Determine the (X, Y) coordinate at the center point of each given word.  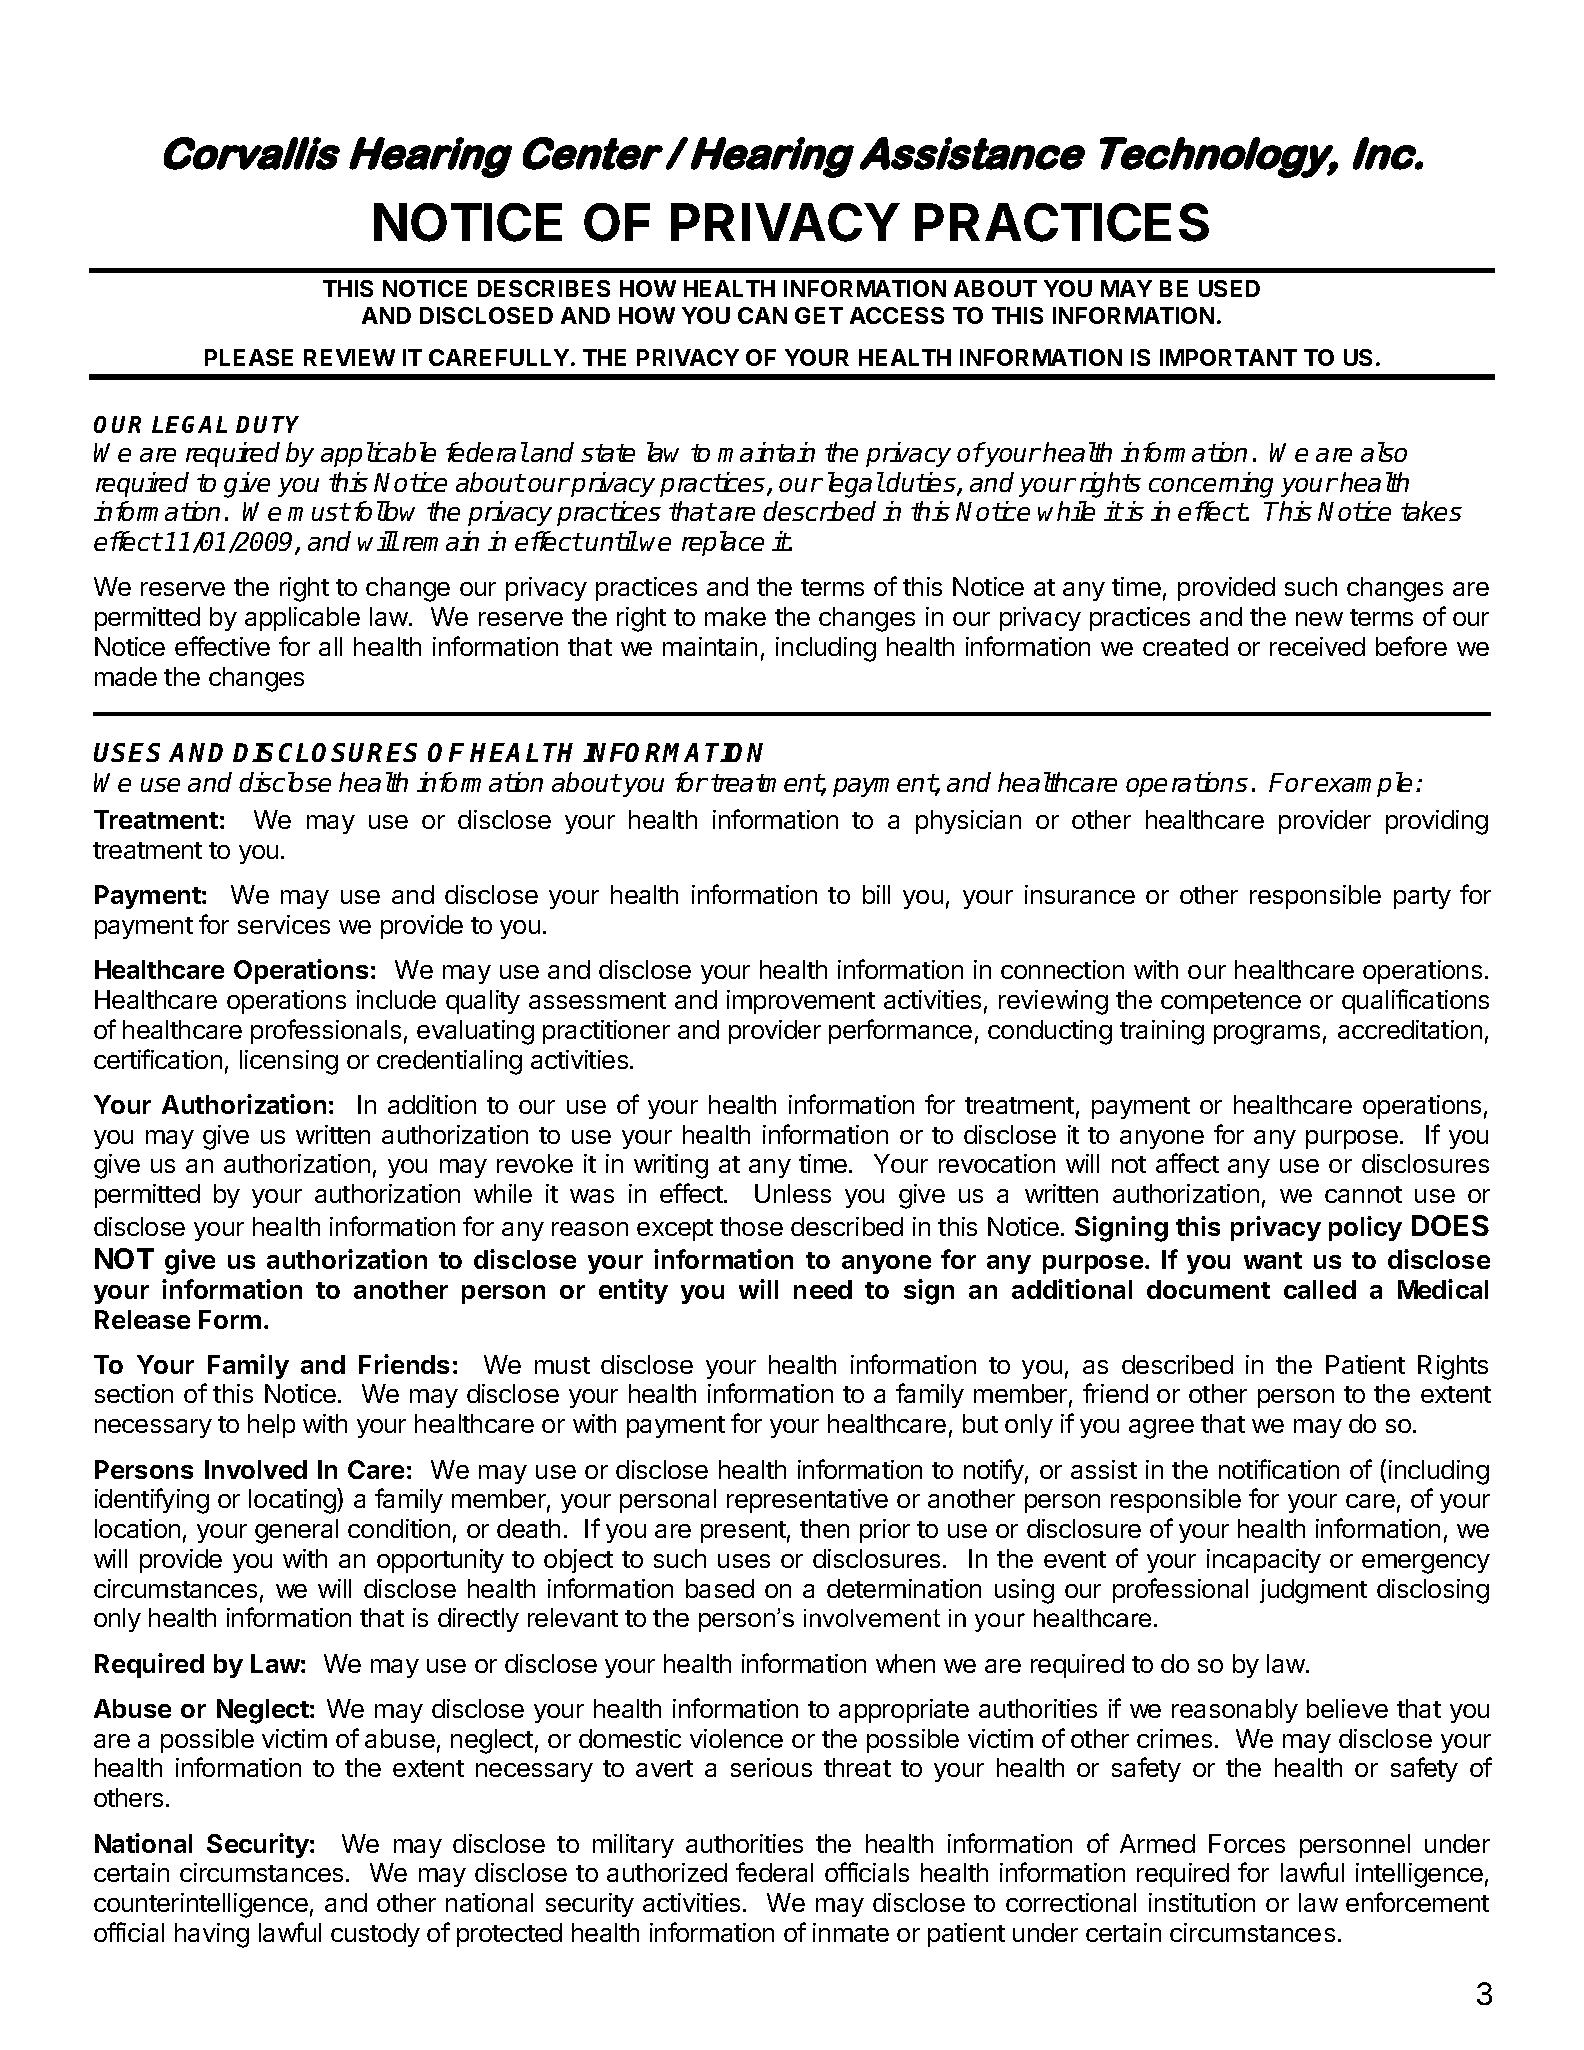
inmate (851, 1932)
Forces (1247, 1843)
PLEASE (249, 357)
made (126, 676)
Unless (793, 1193)
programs (1267, 1035)
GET (819, 315)
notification (1279, 1469)
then (824, 1528)
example (1363, 784)
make (735, 616)
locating (293, 1501)
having (212, 1935)
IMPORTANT (1228, 357)
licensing (289, 1062)
